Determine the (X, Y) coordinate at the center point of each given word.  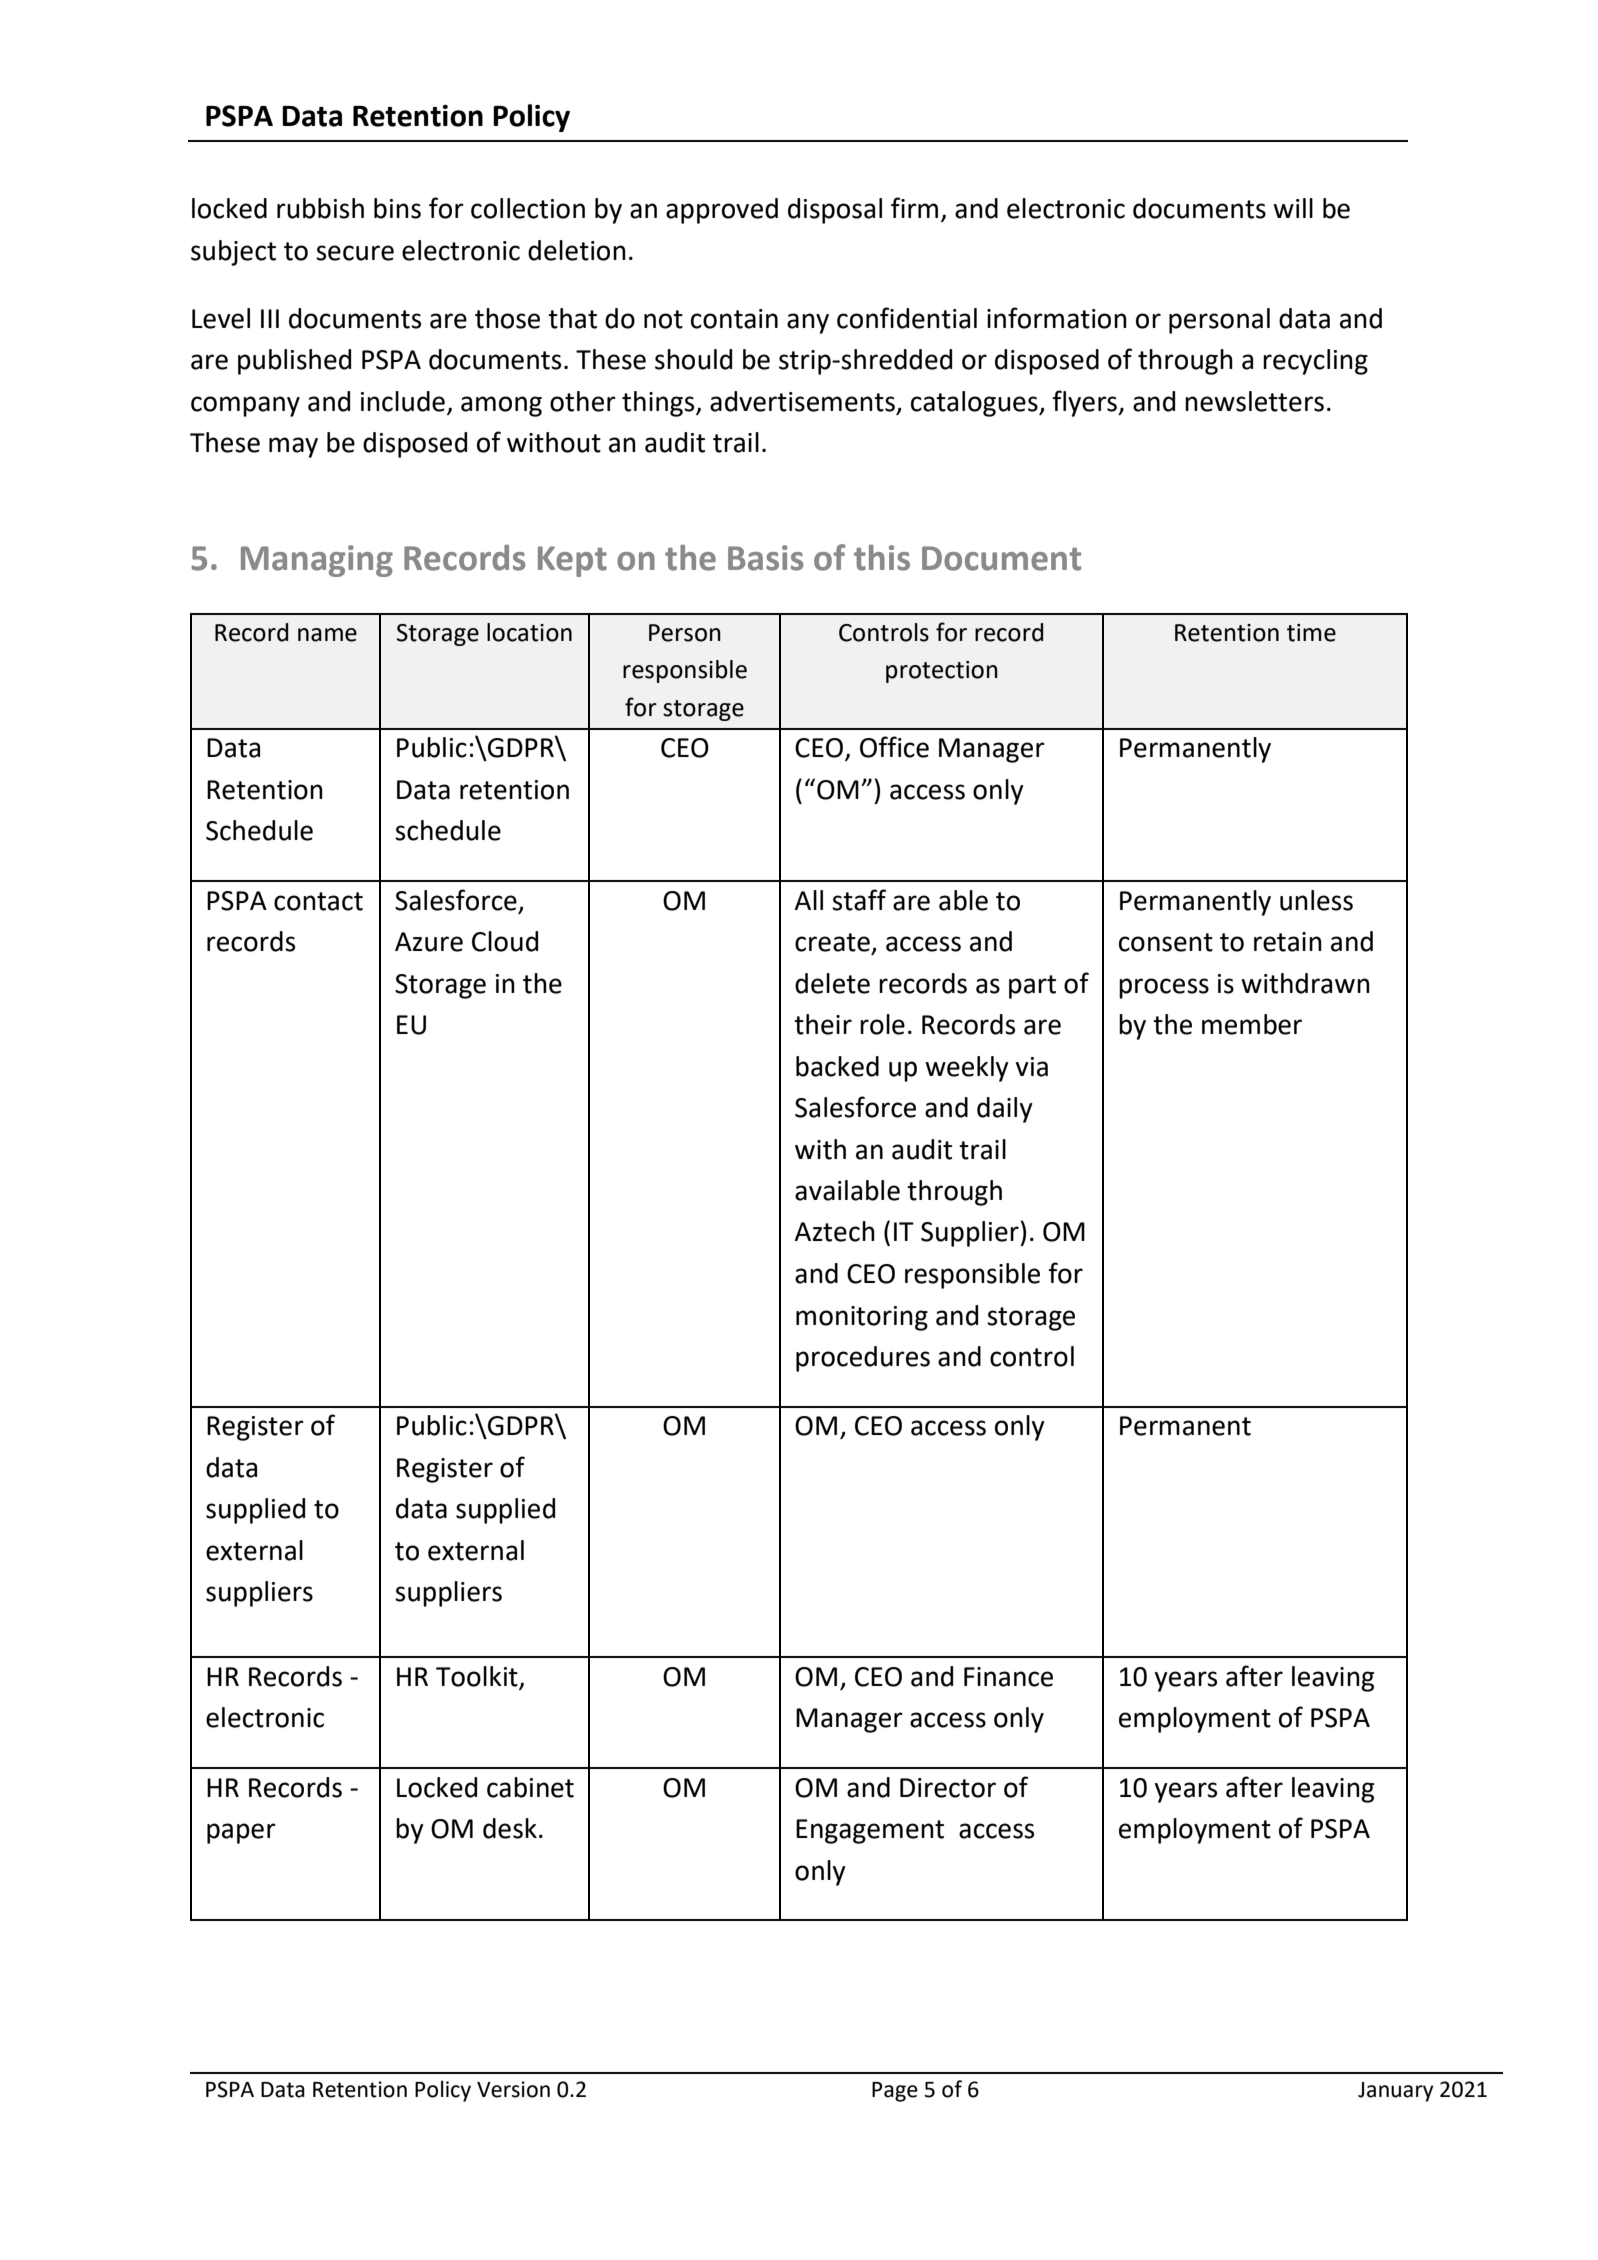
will (1293, 208)
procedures (863, 1359)
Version (513, 2089)
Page (895, 2092)
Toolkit (477, 1676)
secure (355, 253)
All (808, 900)
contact (318, 901)
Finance (1008, 1677)
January (1396, 2092)
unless (1316, 900)
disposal (835, 211)
